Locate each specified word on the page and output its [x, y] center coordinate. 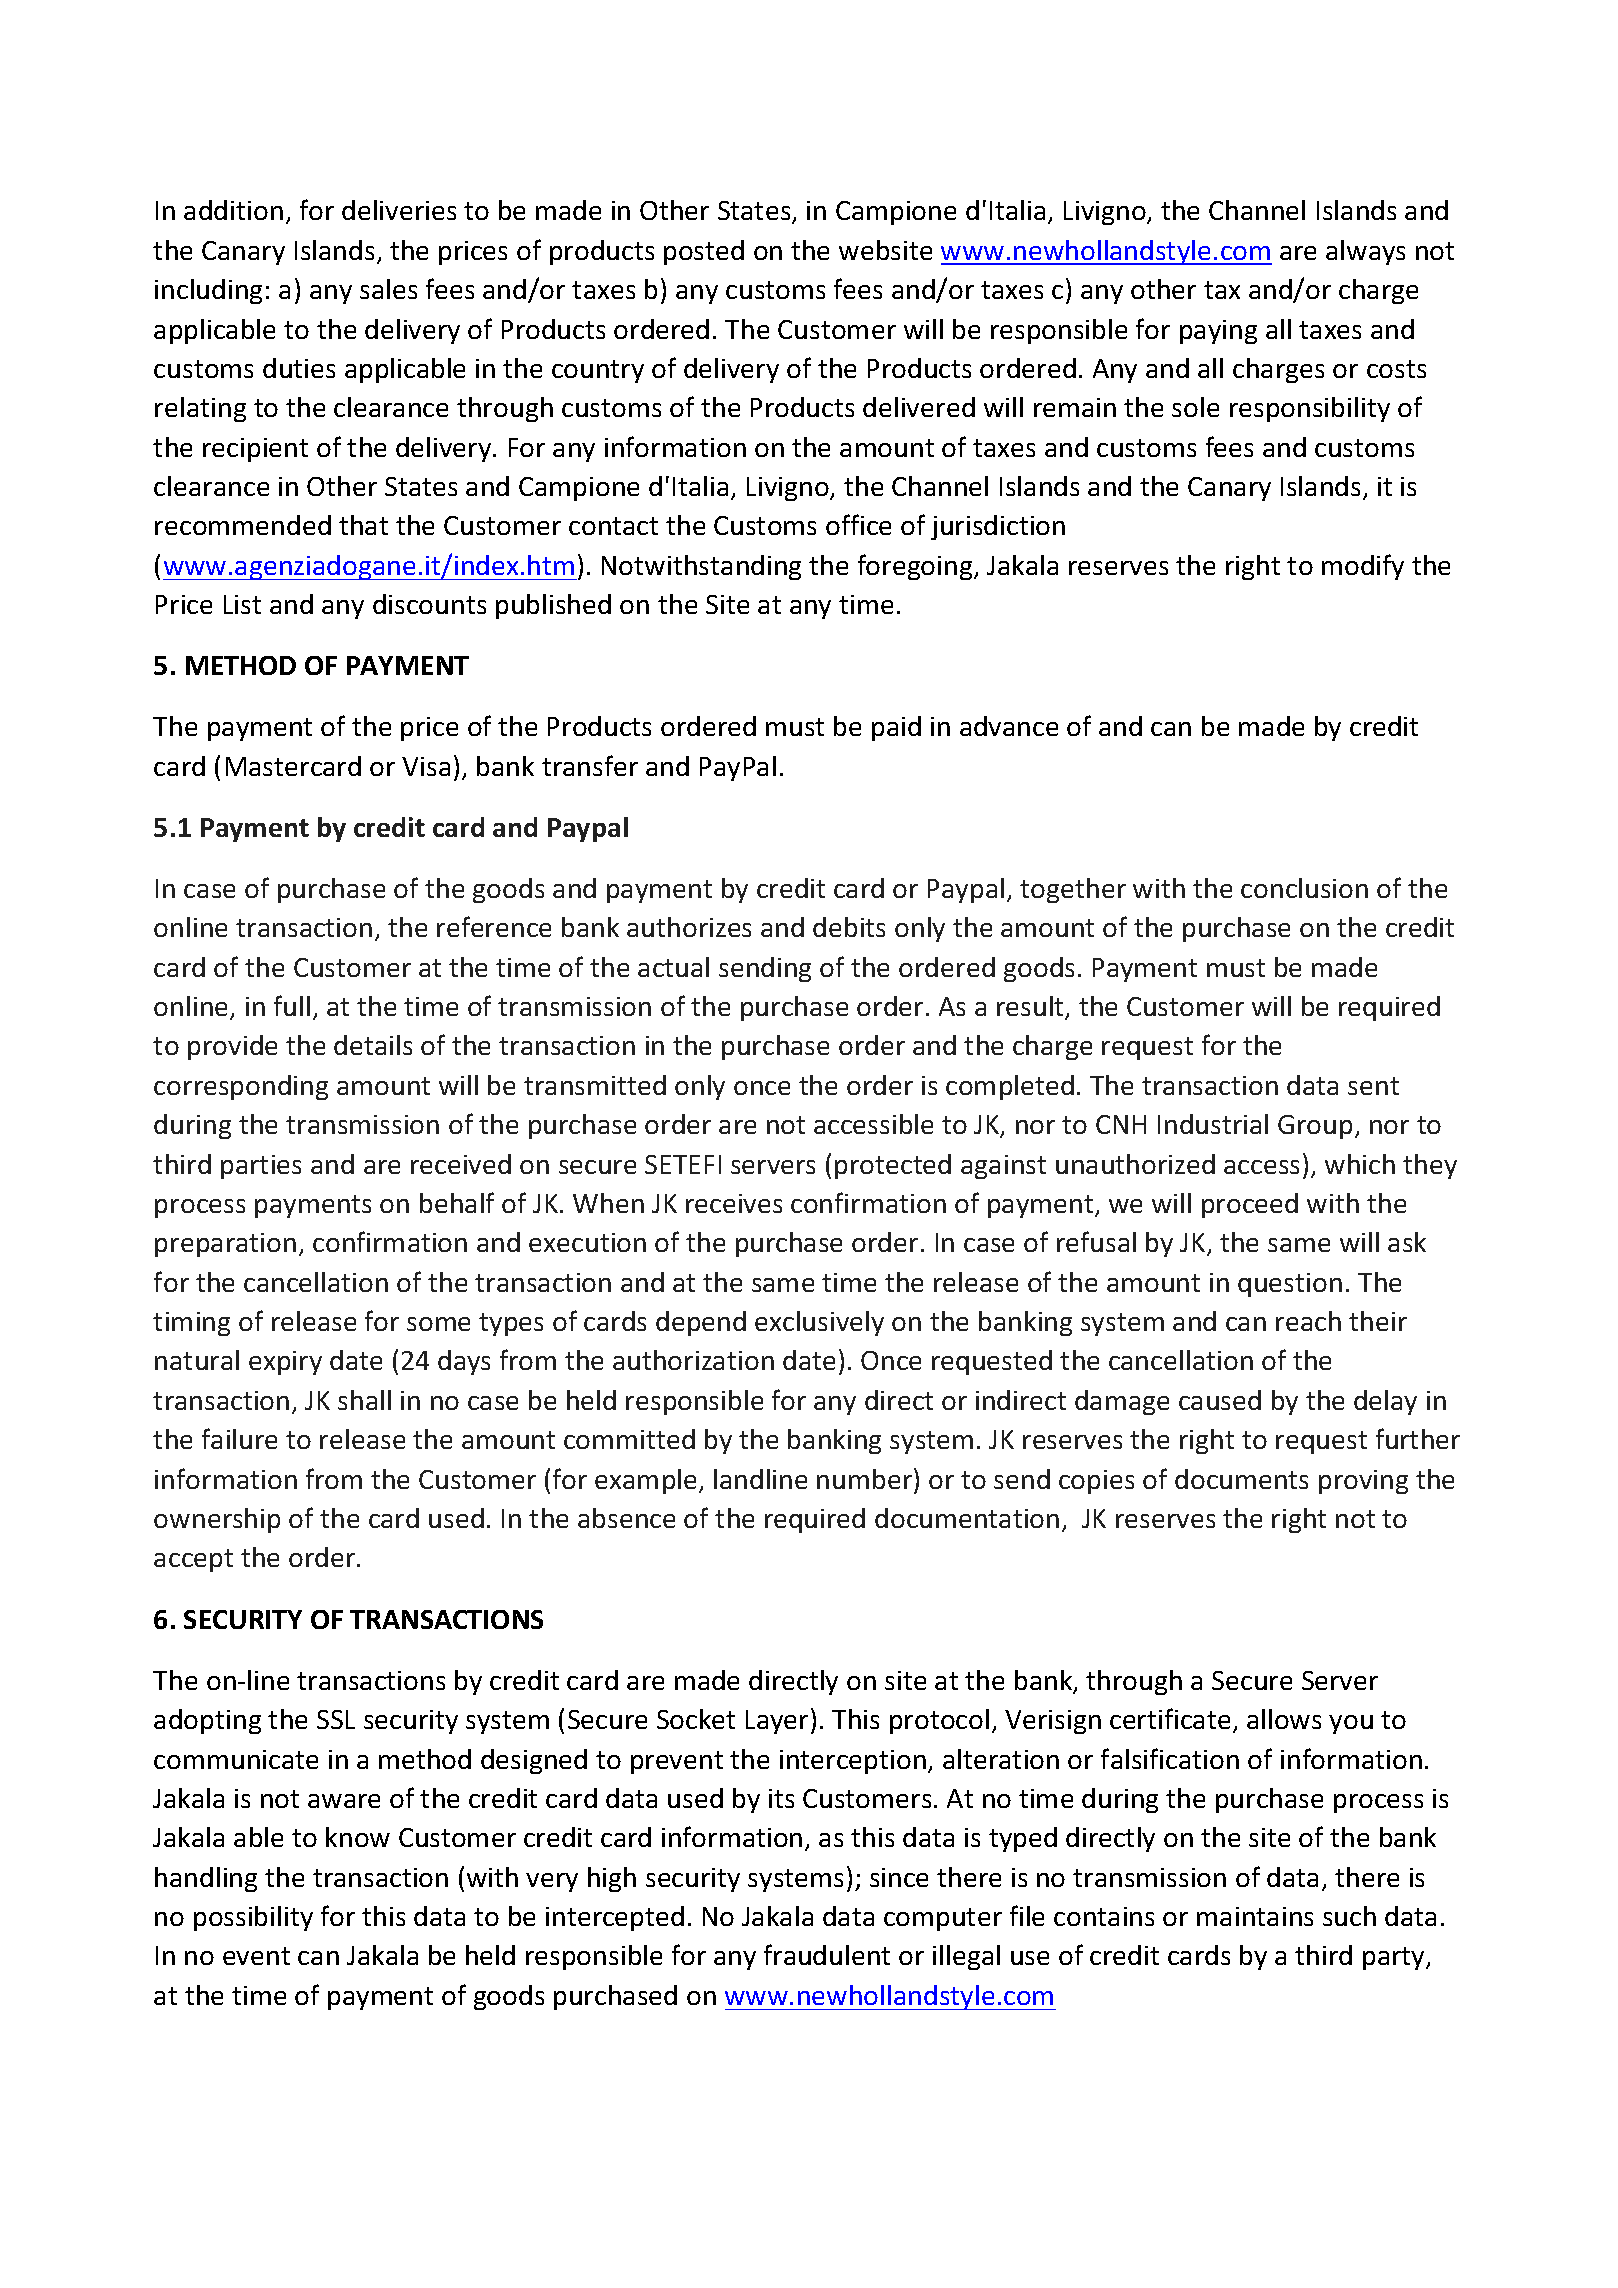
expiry [285, 1363]
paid [896, 728]
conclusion [1304, 888]
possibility [253, 1918]
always [1365, 252]
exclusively [819, 1323]
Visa [426, 766]
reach [1308, 1321]
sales [388, 289]
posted [704, 252]
